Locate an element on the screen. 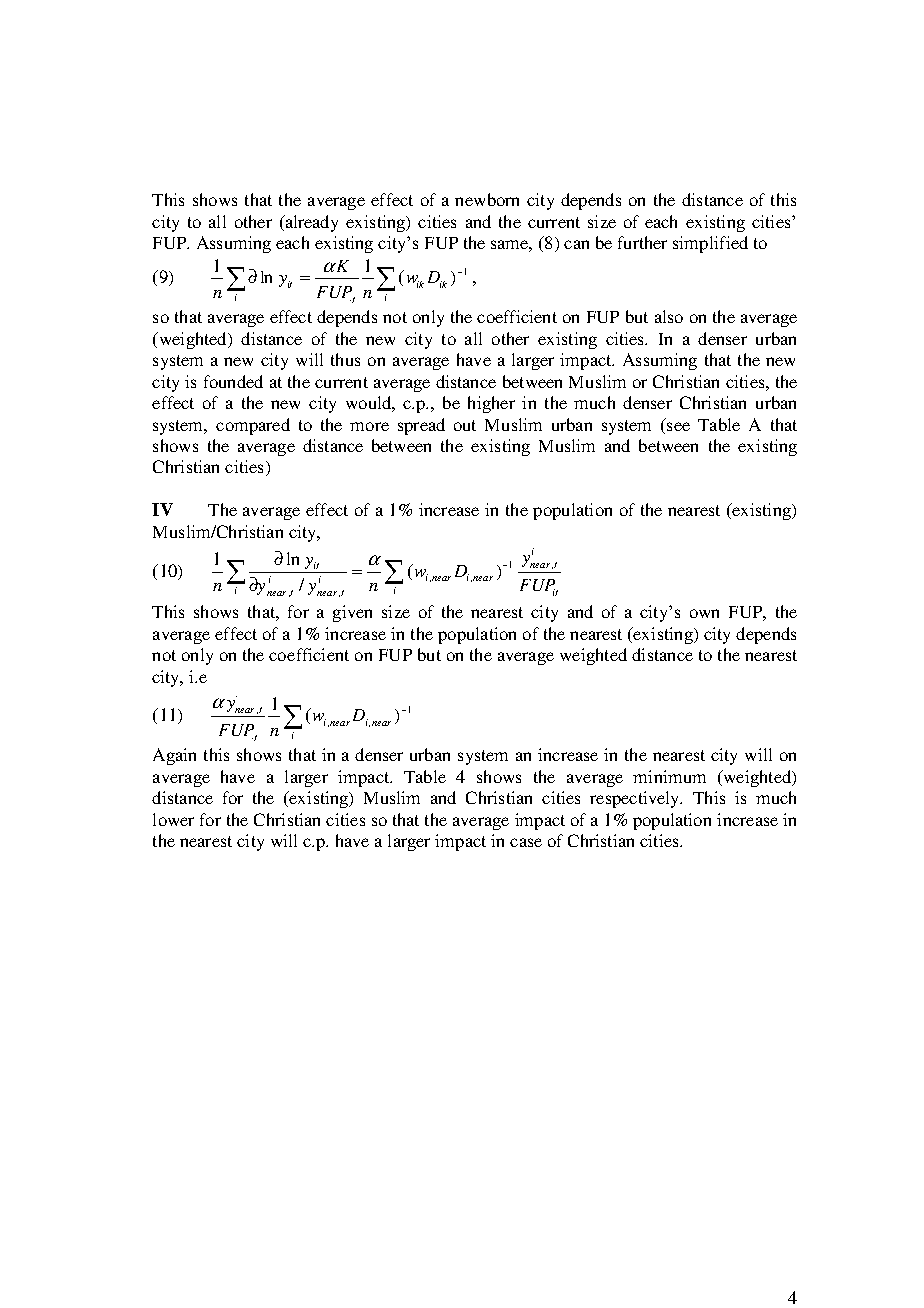 The height and width of the screenshot is (1308, 924). compared is located at coordinates (253, 426).
